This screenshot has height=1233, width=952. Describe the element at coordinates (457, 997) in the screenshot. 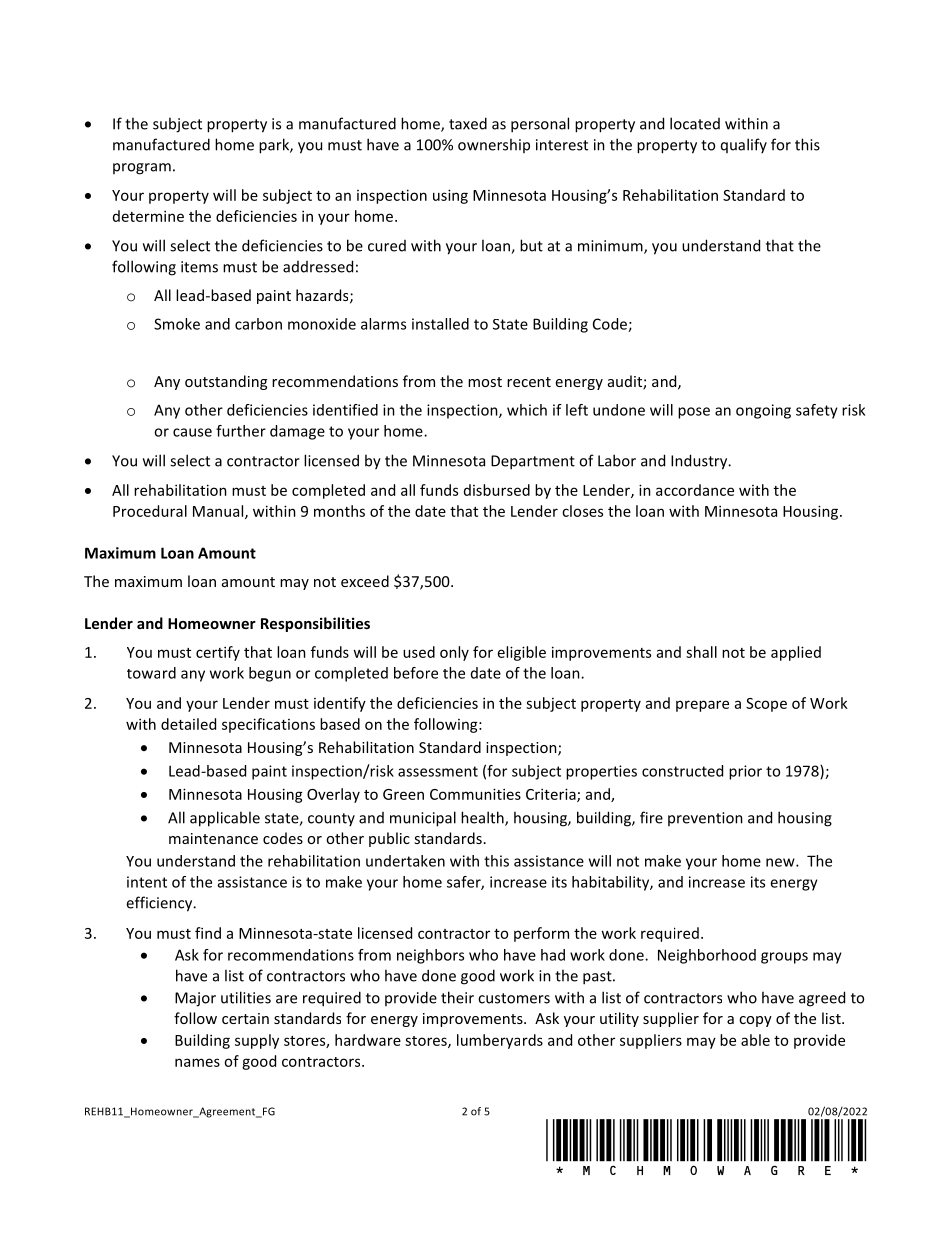

I see `their` at that location.
